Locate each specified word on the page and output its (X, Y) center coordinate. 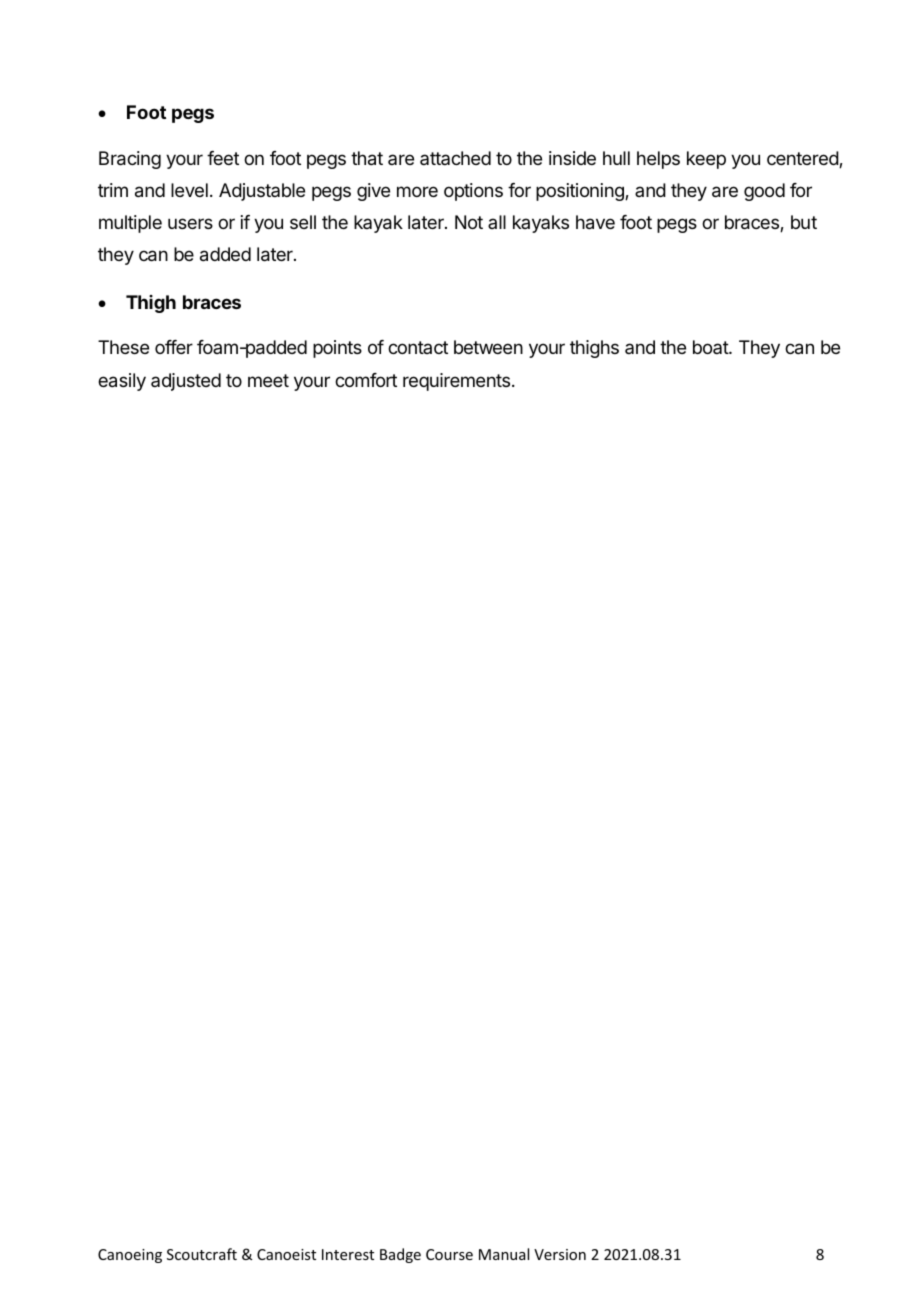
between (488, 347)
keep (706, 160)
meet (268, 380)
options (473, 192)
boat (711, 347)
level (189, 190)
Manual (504, 1254)
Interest (348, 1254)
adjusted (186, 382)
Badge (400, 1255)
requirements (458, 382)
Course (449, 1254)
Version (560, 1254)
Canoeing (130, 1256)
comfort (366, 380)
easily (122, 382)
